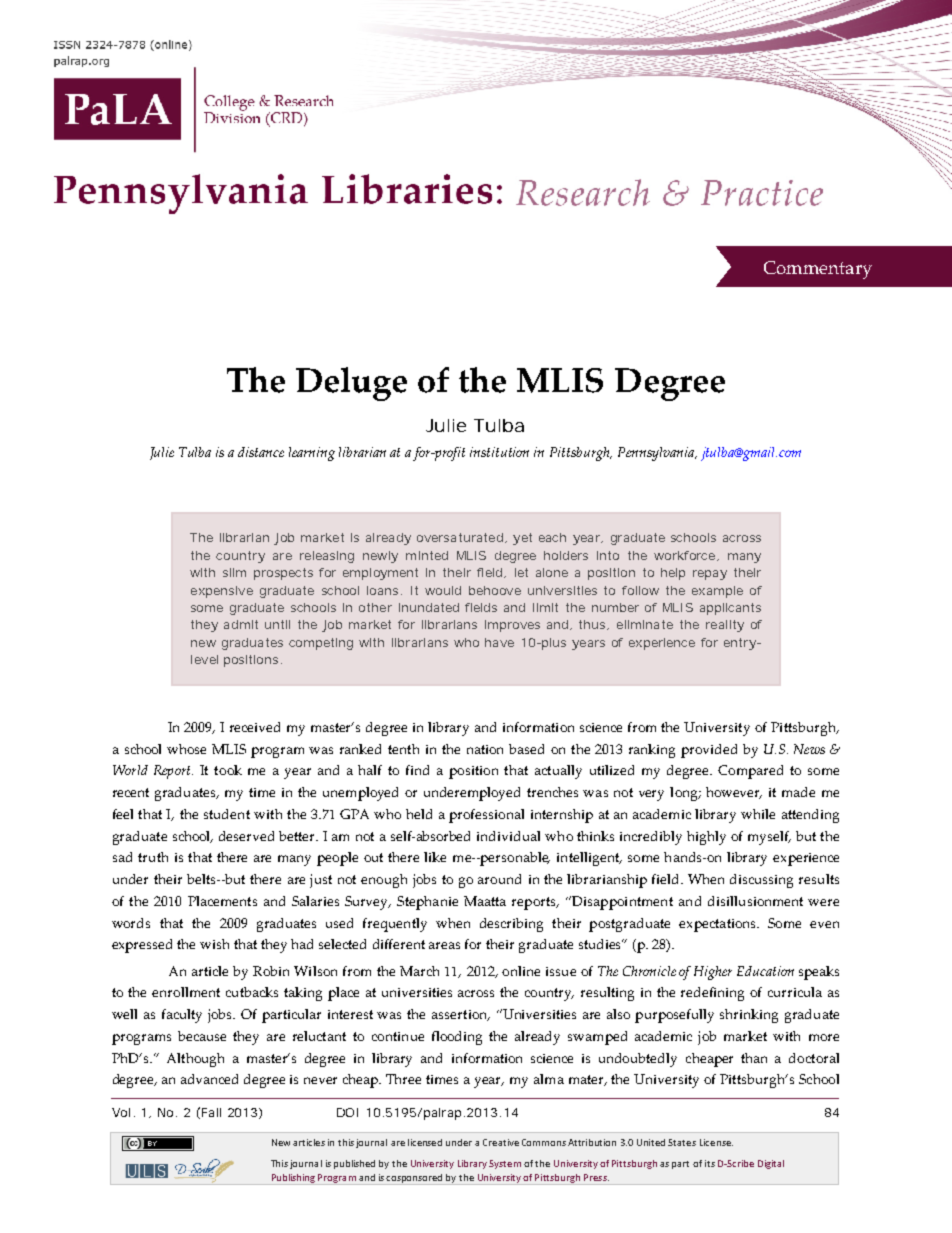 Image resolution: width=952 pixels, height=1233 pixels. What do you see at coordinates (511, 925) in the screenshot?
I see `describing` at bounding box center [511, 925].
